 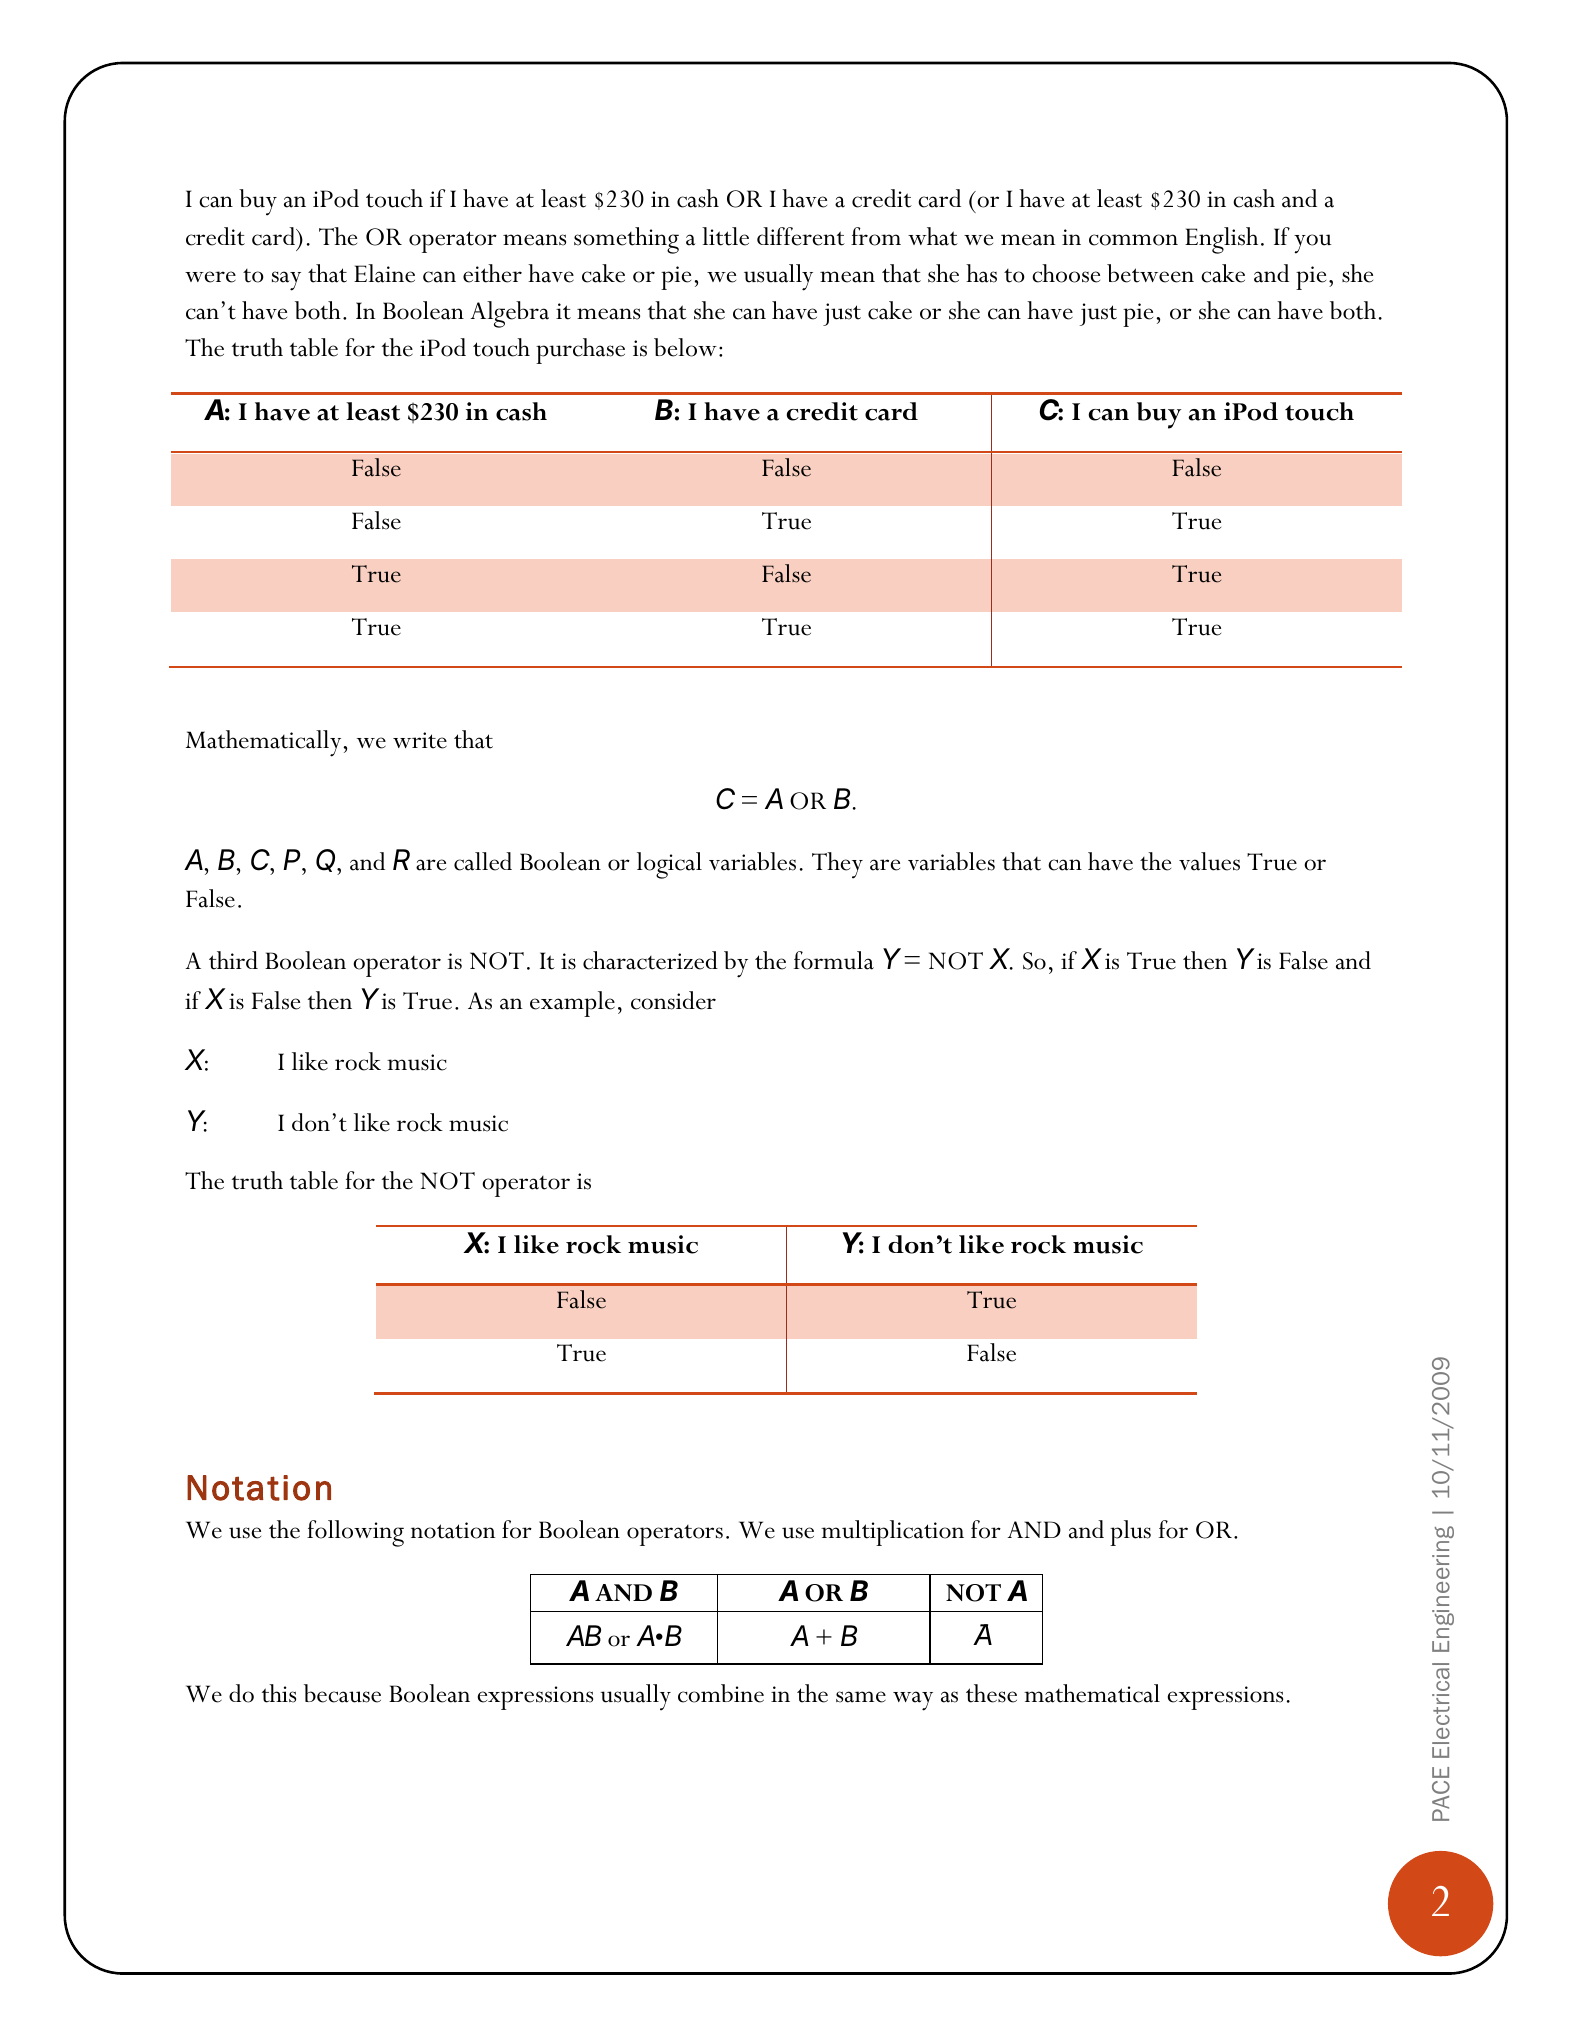 I want to click on write, so click(x=420, y=740).
